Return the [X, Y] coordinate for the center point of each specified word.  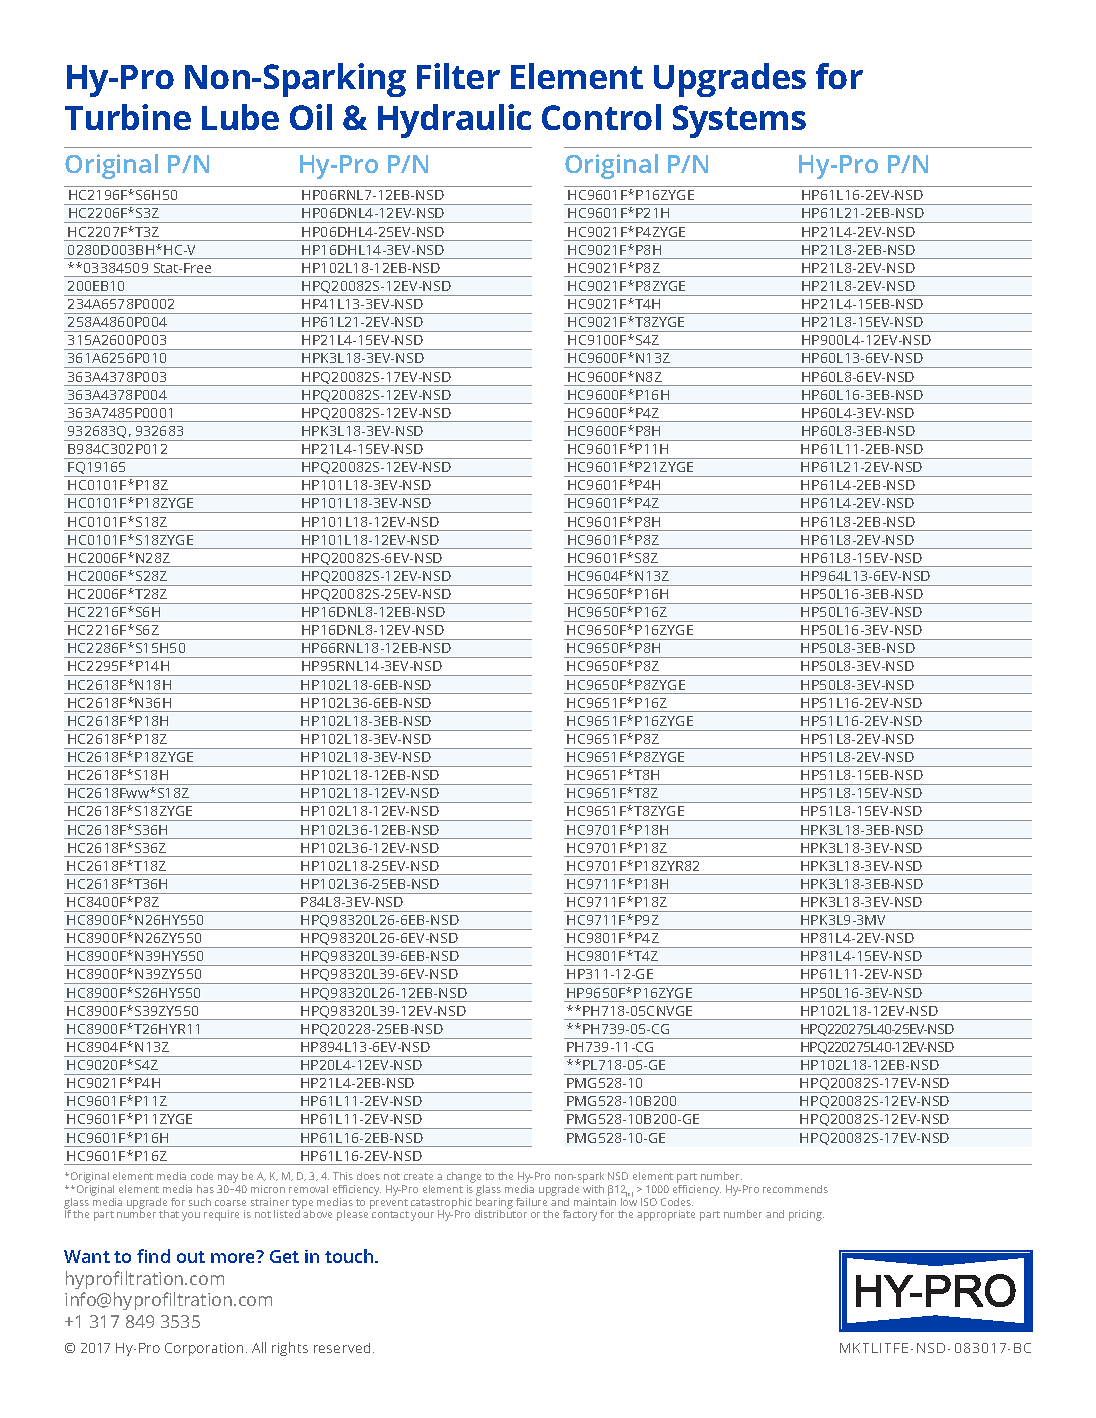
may [228, 1178]
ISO [649, 1202]
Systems [739, 121]
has [205, 1189]
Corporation [204, 1349]
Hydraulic [454, 121]
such [200, 1202]
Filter [458, 76]
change [464, 1177]
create [418, 1176]
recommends [795, 1189]
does [368, 1176]
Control [601, 117]
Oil [311, 117]
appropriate [666, 1215]
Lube [240, 117]
